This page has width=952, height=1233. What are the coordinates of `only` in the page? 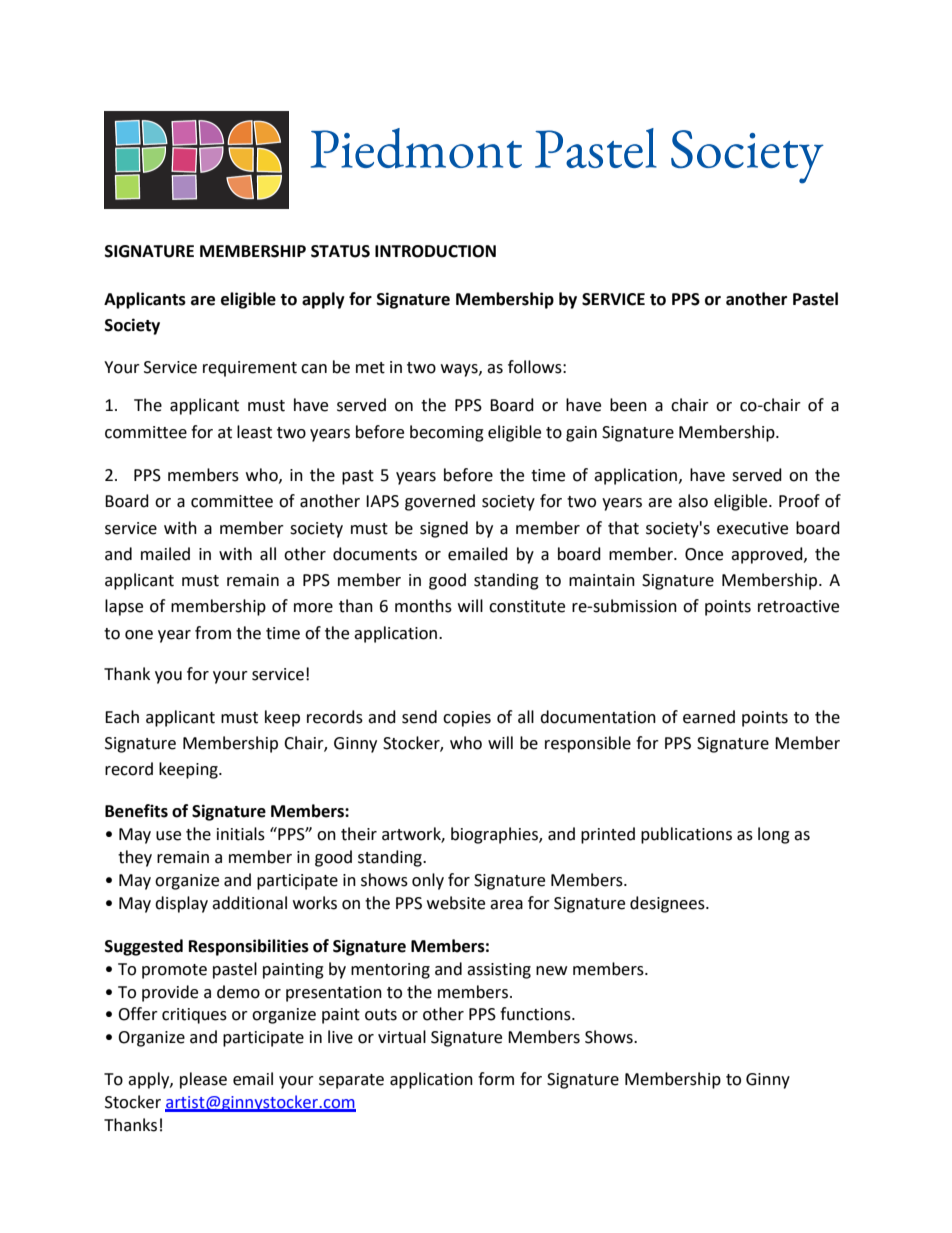 It's located at (428, 881).
